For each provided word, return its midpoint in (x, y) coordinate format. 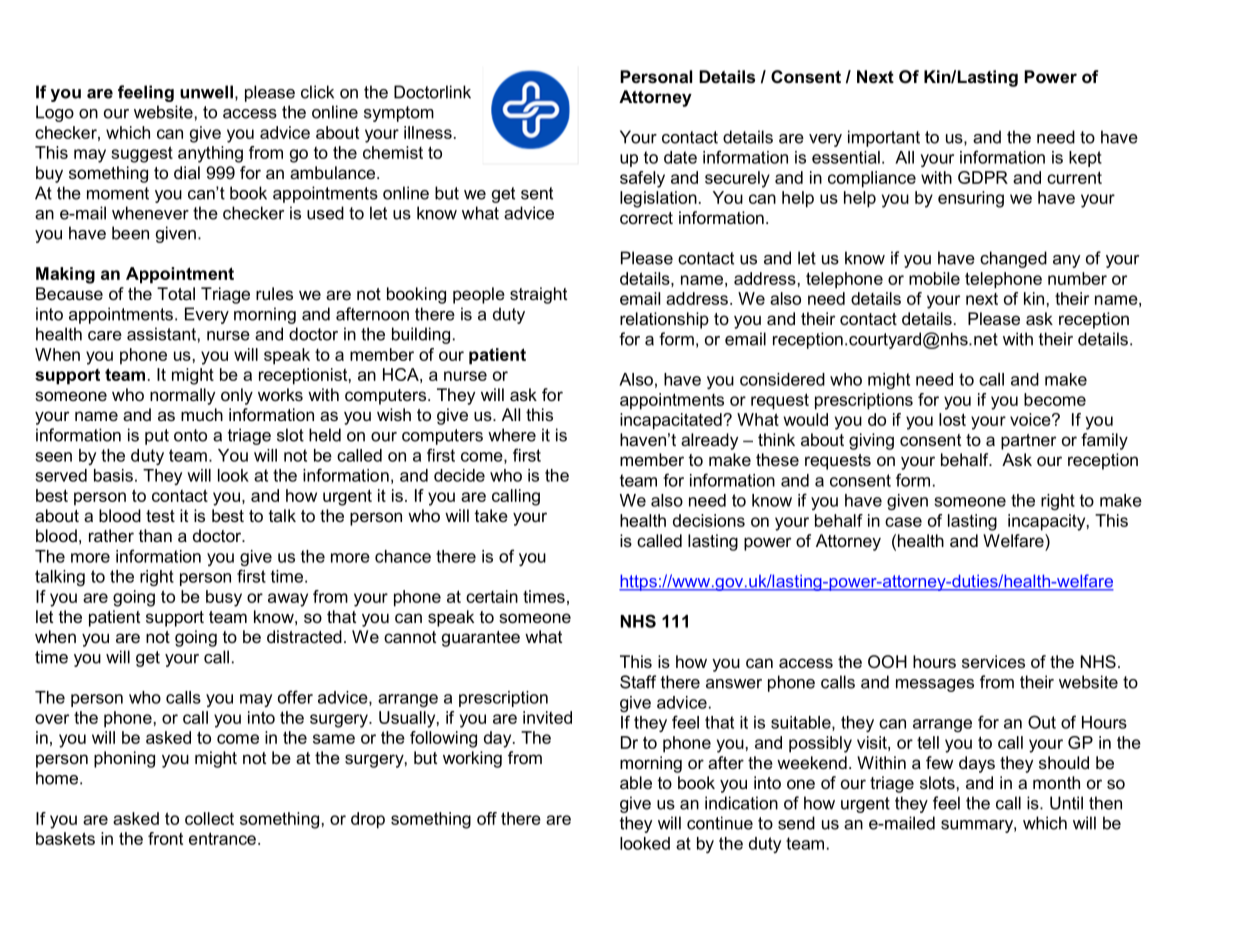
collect (209, 818)
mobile (934, 278)
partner (1028, 442)
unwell (206, 92)
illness (428, 132)
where (512, 435)
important (884, 138)
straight (538, 295)
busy (224, 598)
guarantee (481, 639)
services (993, 661)
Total (176, 293)
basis (113, 475)
